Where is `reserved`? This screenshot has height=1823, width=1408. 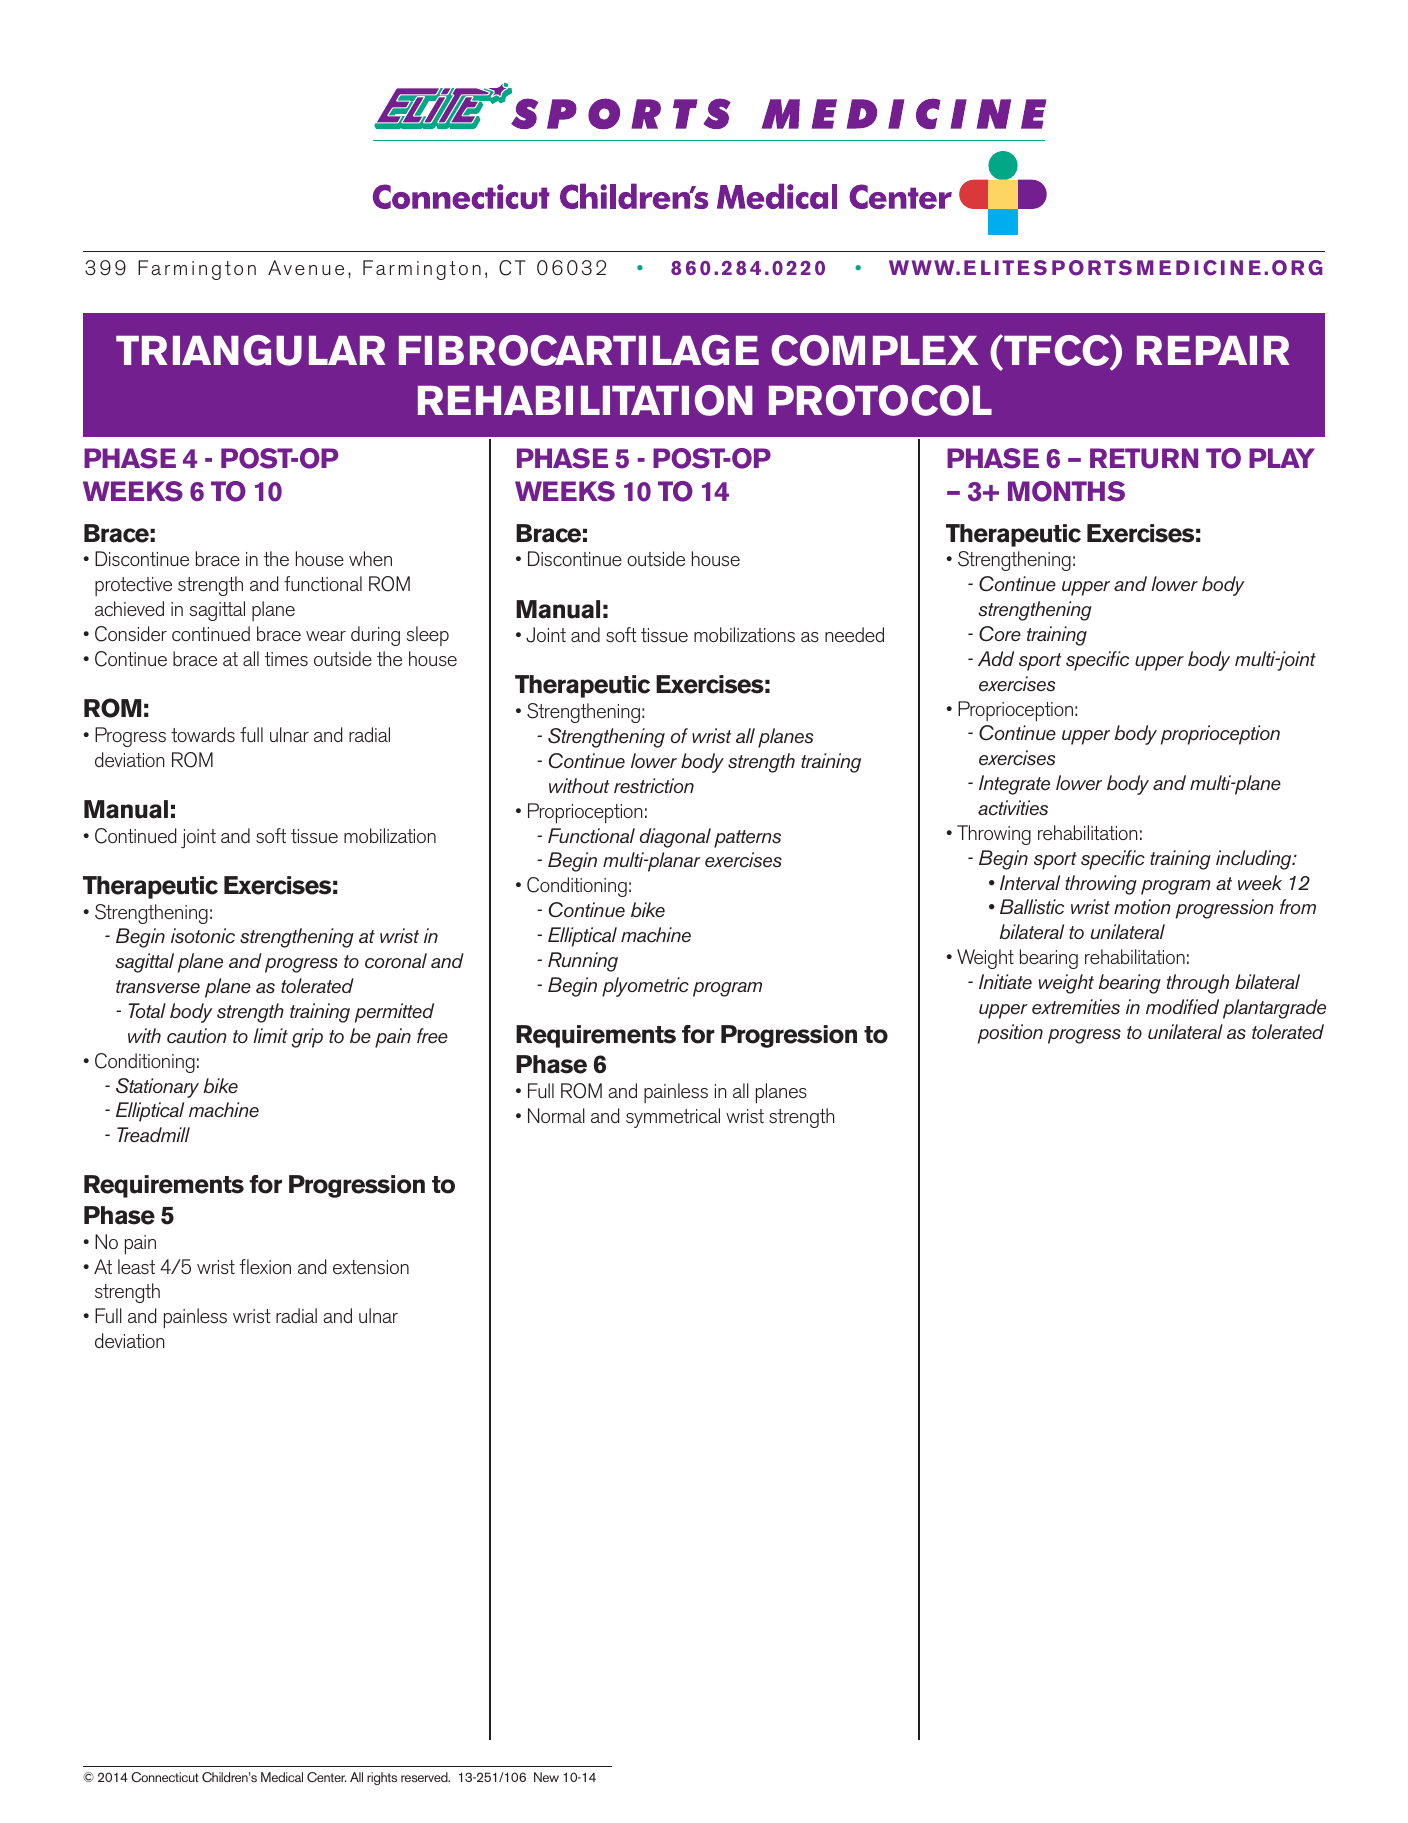 reserved is located at coordinates (425, 1777).
